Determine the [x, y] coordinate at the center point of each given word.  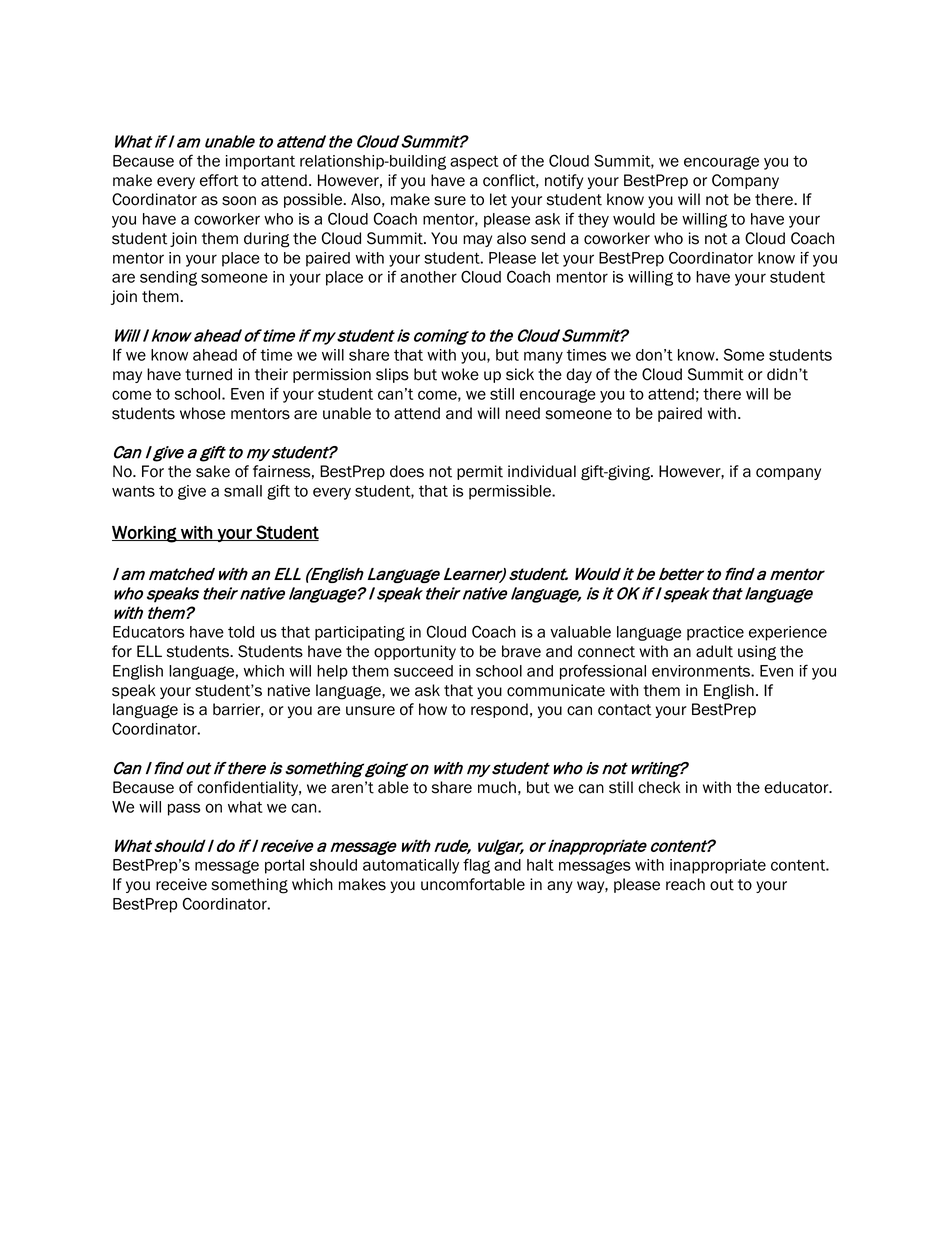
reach [685, 884]
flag [476, 866]
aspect [474, 163]
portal [284, 866]
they [593, 220]
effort [219, 180]
